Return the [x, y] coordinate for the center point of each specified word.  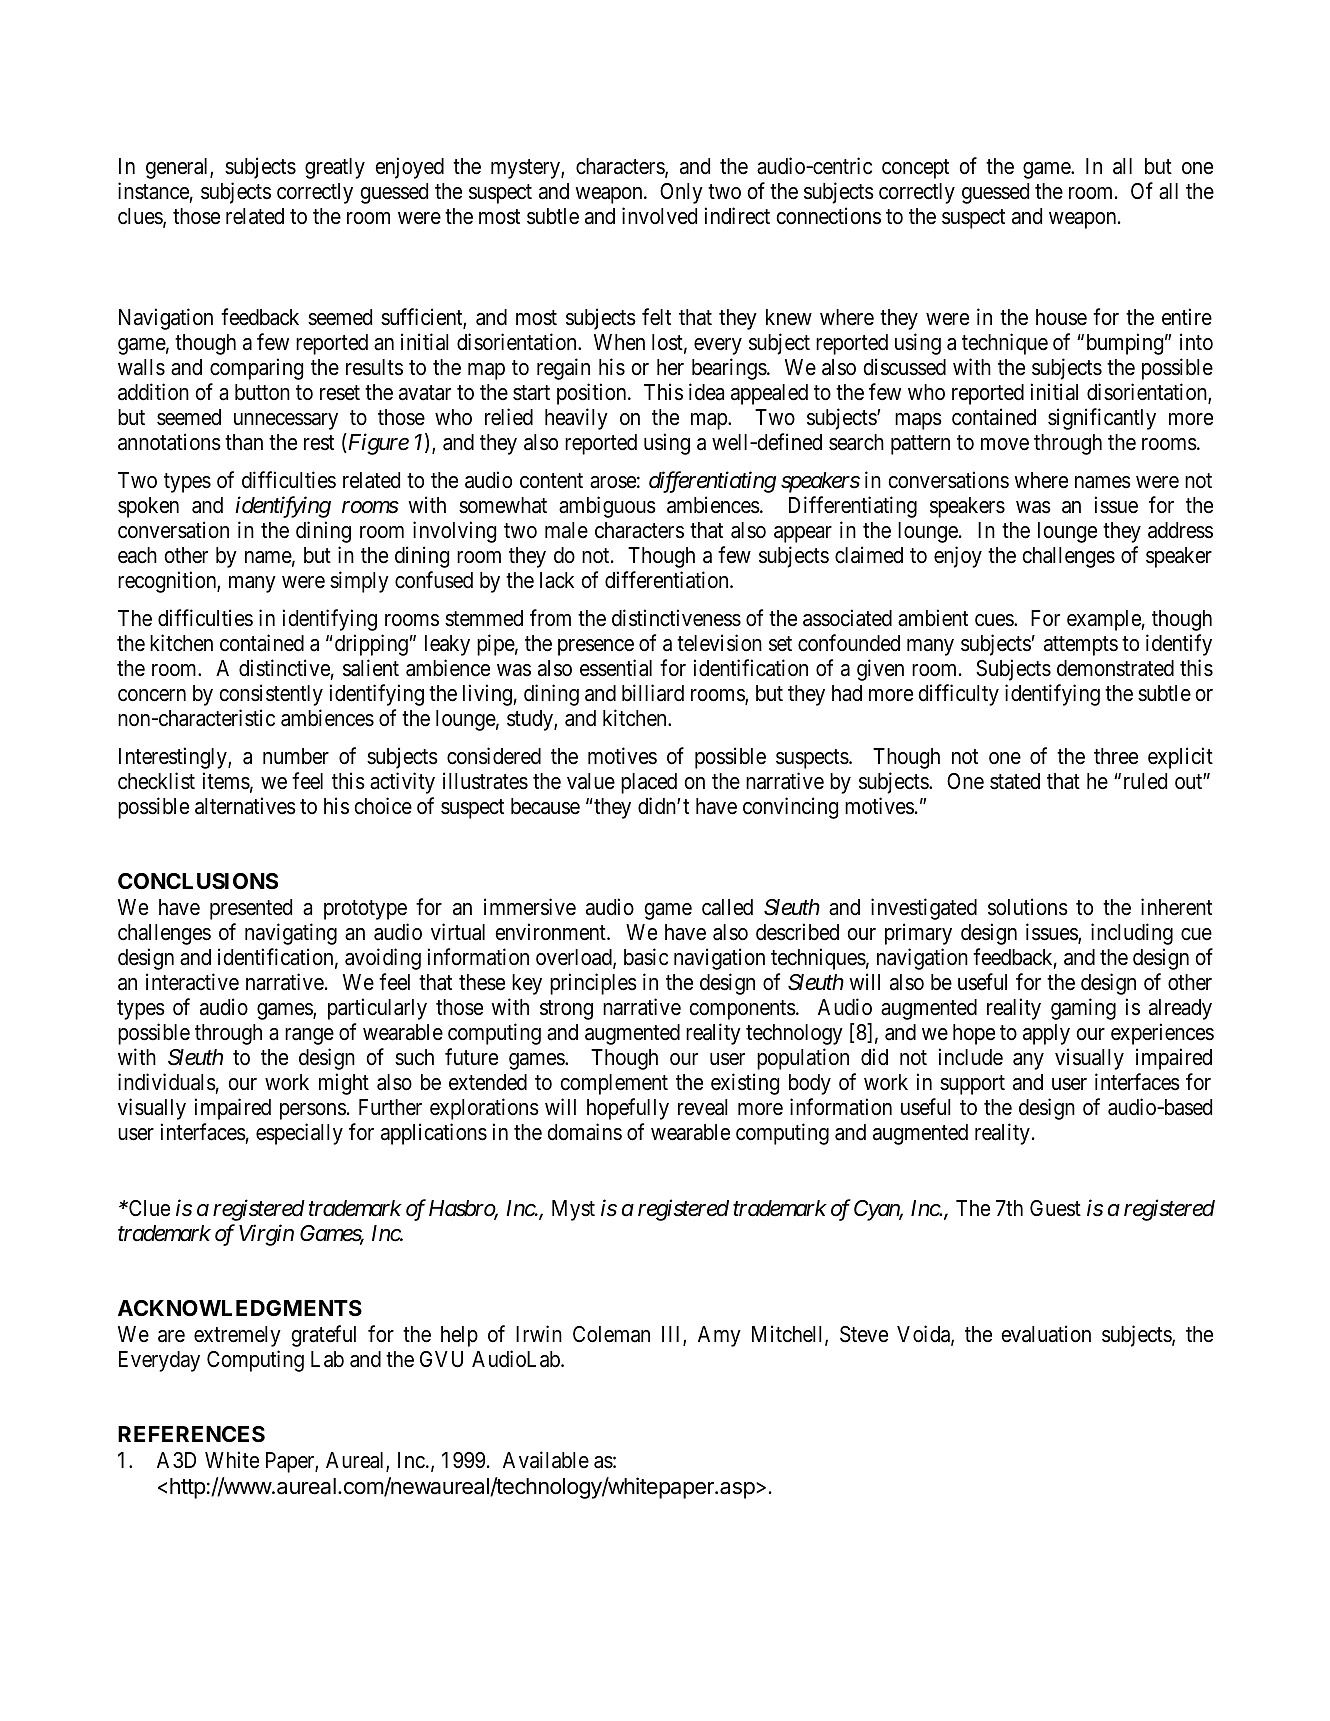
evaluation [1046, 1334]
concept [915, 169]
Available [546, 1460]
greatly [335, 168]
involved [659, 216]
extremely [237, 1336]
